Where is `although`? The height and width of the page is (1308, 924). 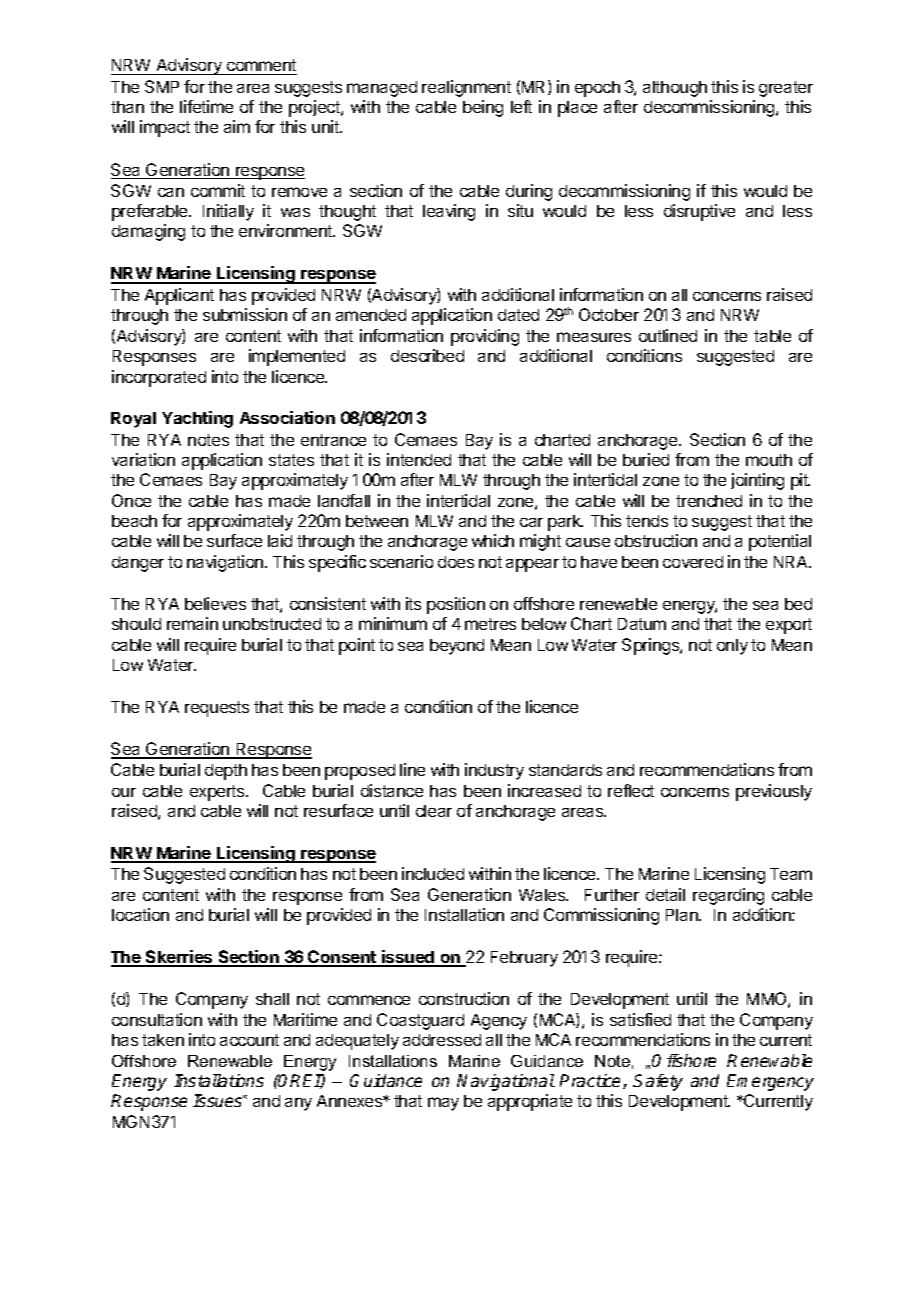
although is located at coordinates (675, 89).
